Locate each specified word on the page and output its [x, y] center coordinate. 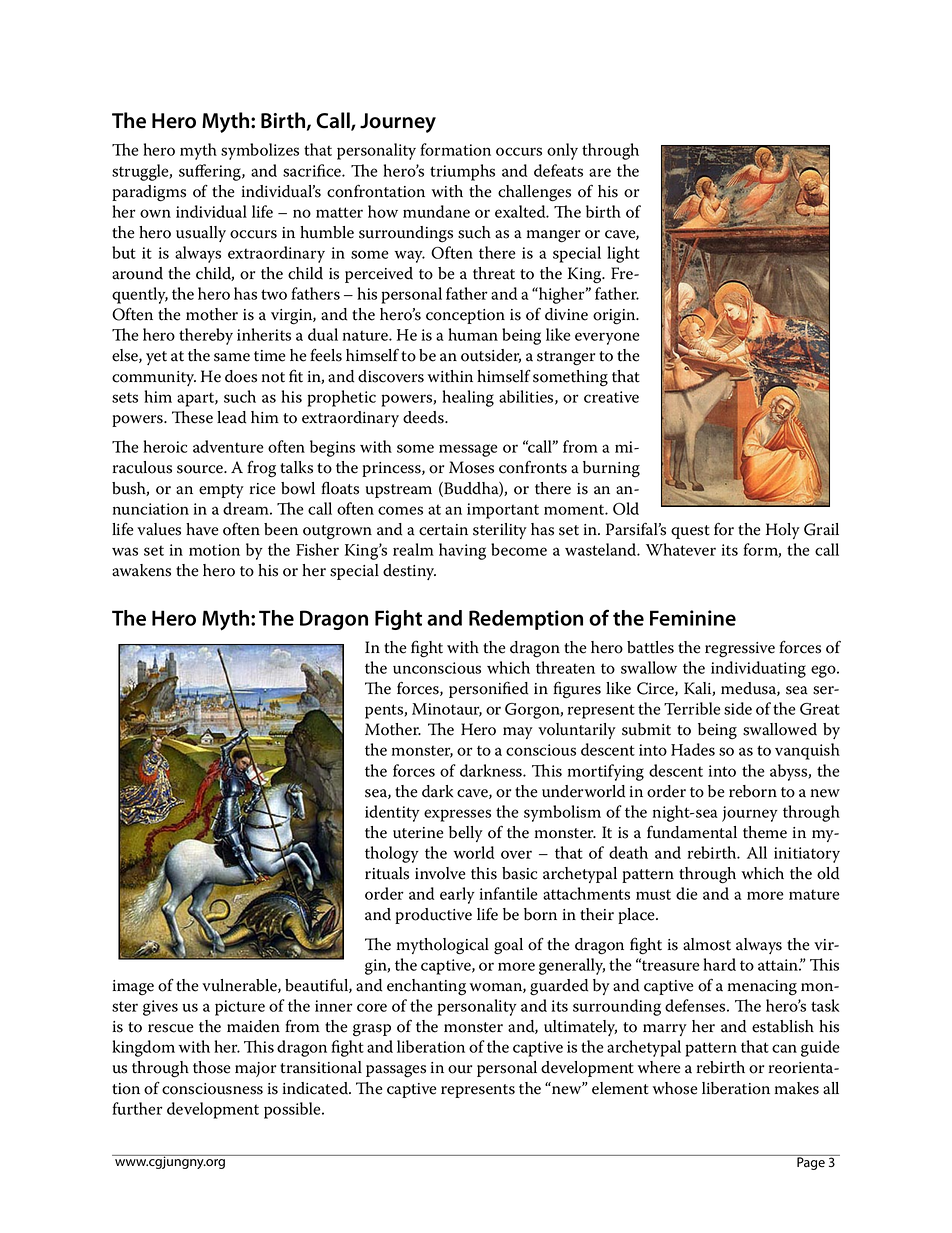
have [202, 529]
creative [611, 397]
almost [707, 944]
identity [392, 813]
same [232, 357]
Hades [693, 749]
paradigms [149, 193]
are [600, 172]
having [462, 551]
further [137, 1108]
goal [508, 946]
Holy [783, 531]
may [518, 733]
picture [240, 1008]
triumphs [462, 172]
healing [468, 398]
